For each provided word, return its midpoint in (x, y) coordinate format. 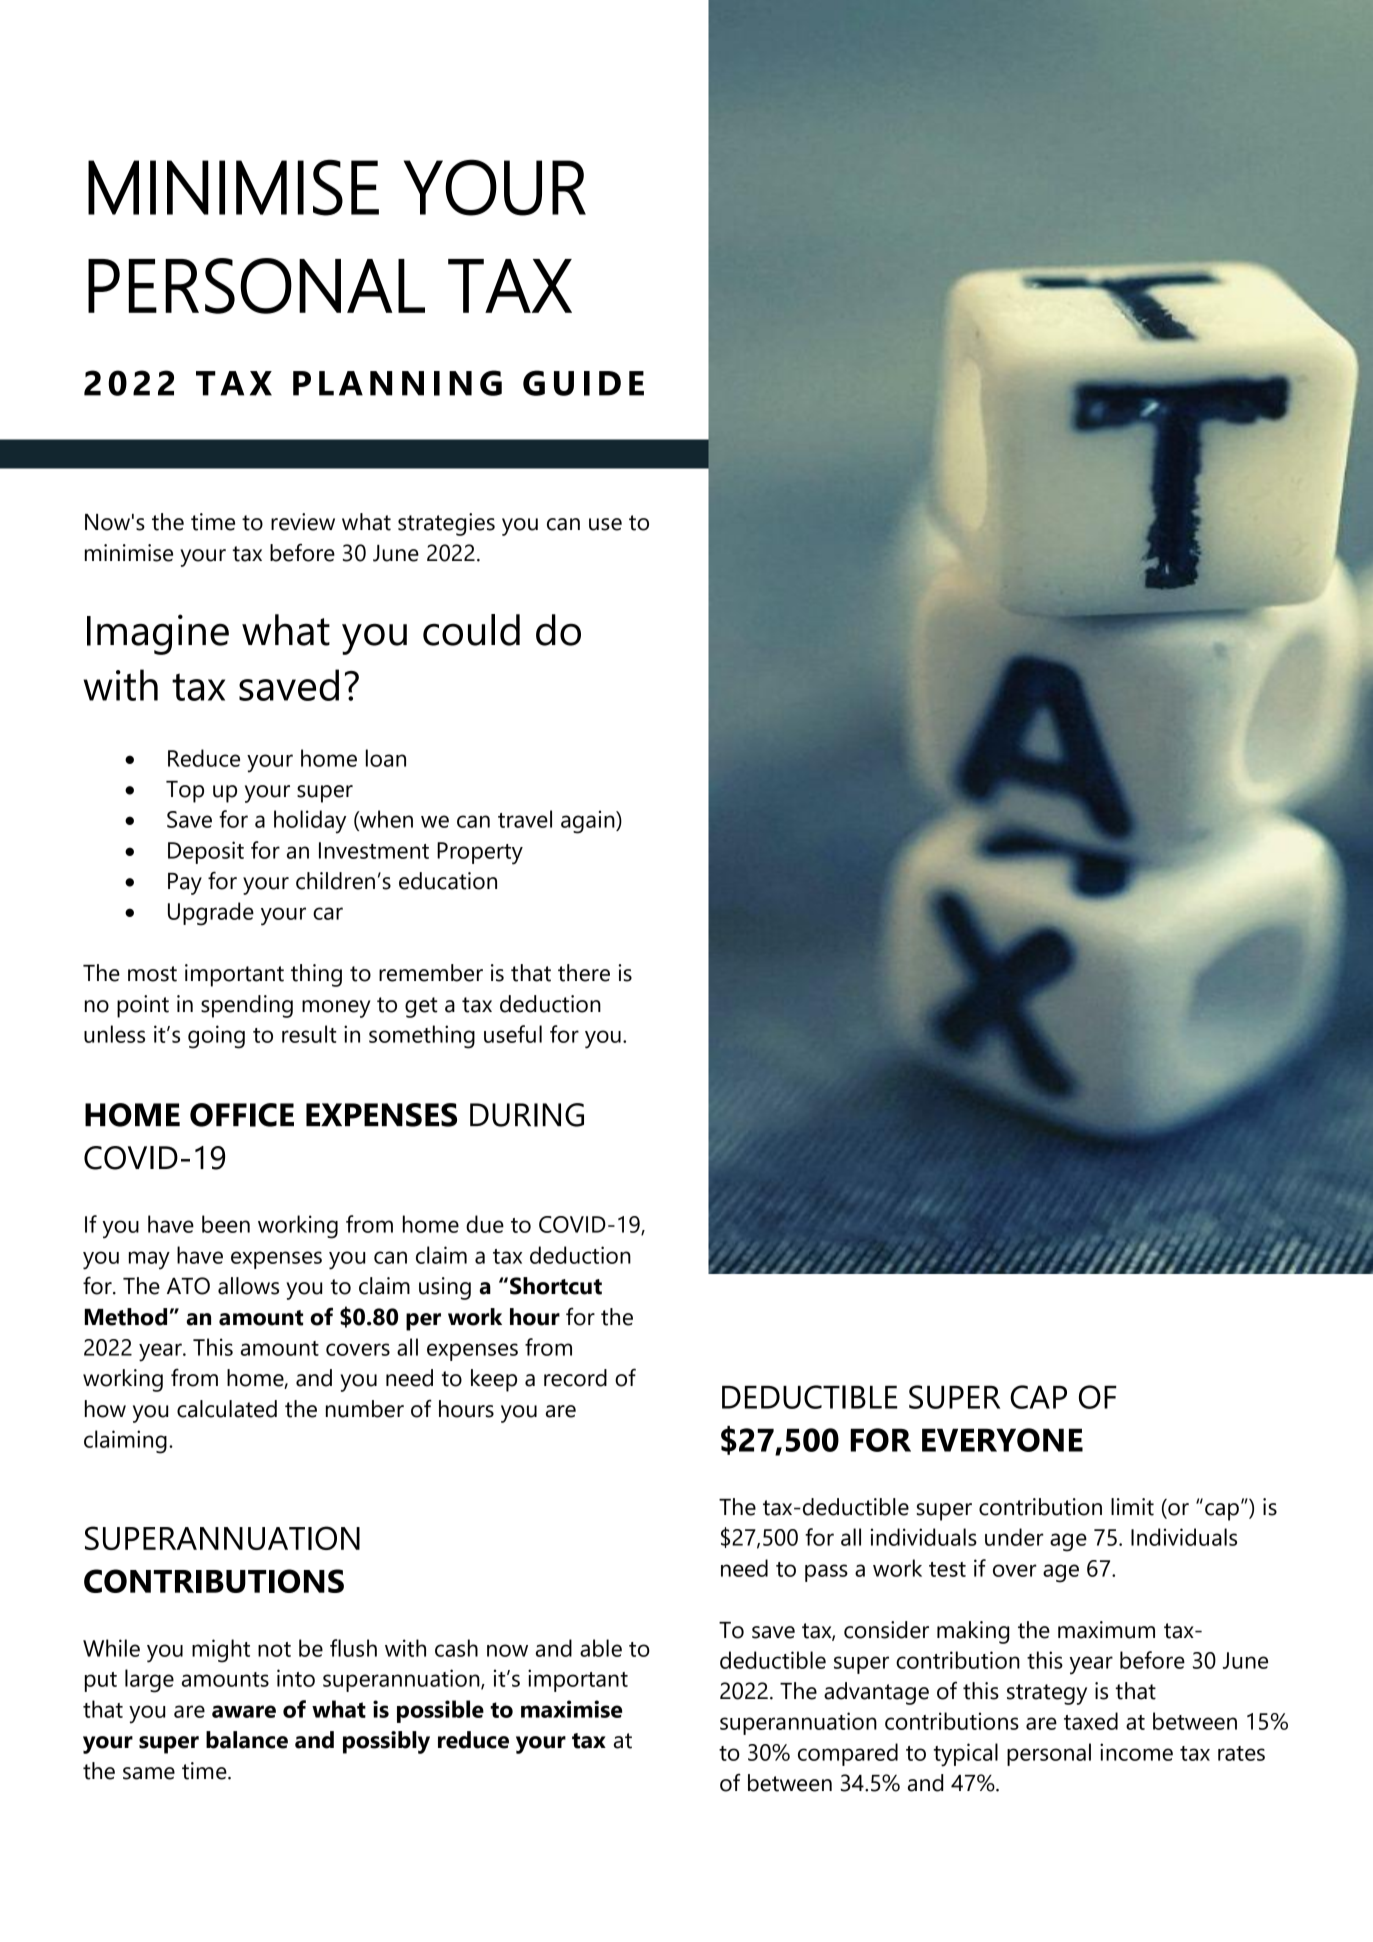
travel (525, 819)
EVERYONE (1002, 1440)
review (303, 522)
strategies (446, 524)
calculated (227, 1409)
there (584, 973)
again (589, 822)
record (575, 1378)
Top (185, 792)
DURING (527, 1115)
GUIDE (583, 383)
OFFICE (242, 1115)
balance (247, 1740)
